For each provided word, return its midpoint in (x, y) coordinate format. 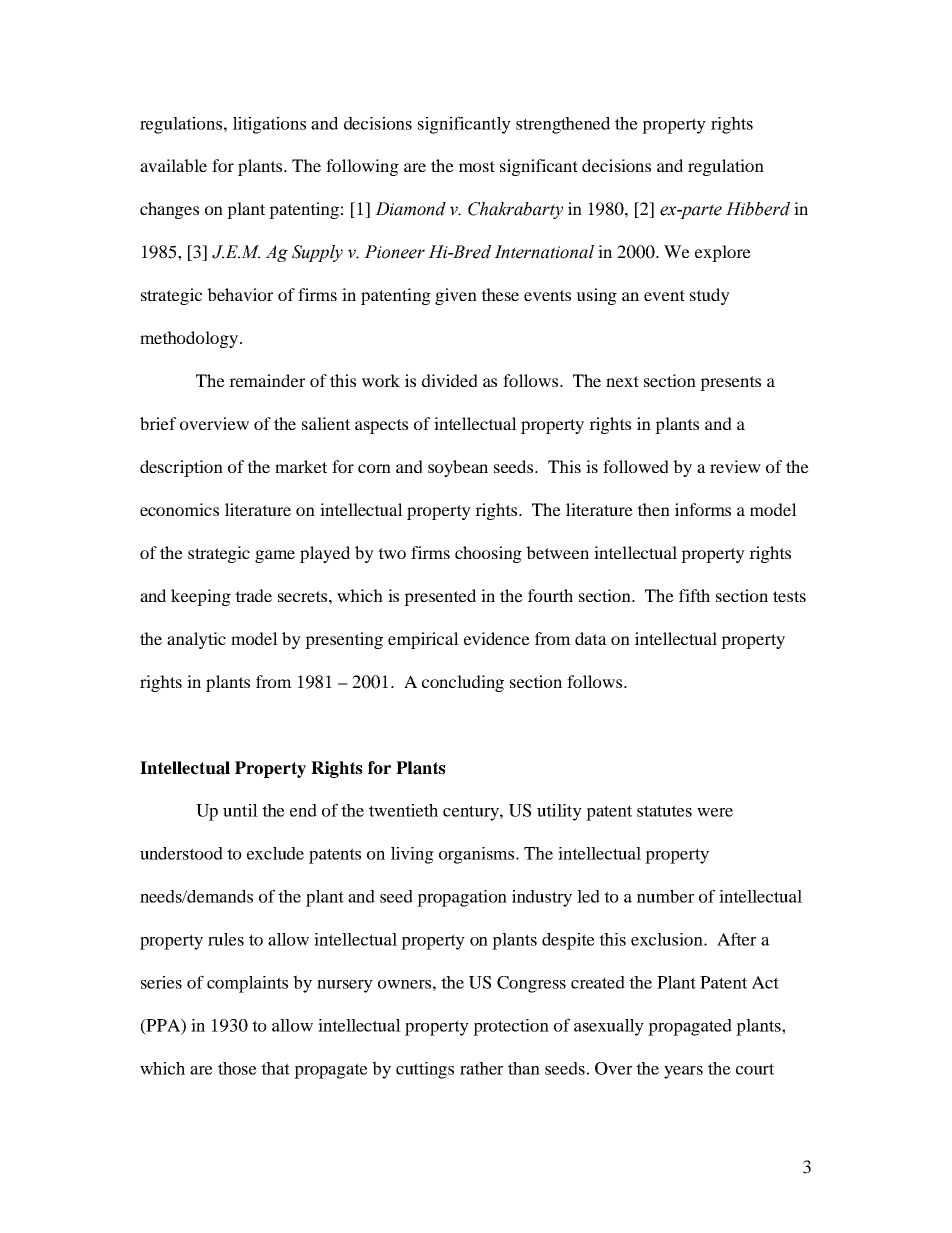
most (477, 166)
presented (440, 597)
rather (481, 1068)
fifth (694, 595)
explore (723, 253)
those (237, 1068)
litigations (269, 125)
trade (253, 595)
